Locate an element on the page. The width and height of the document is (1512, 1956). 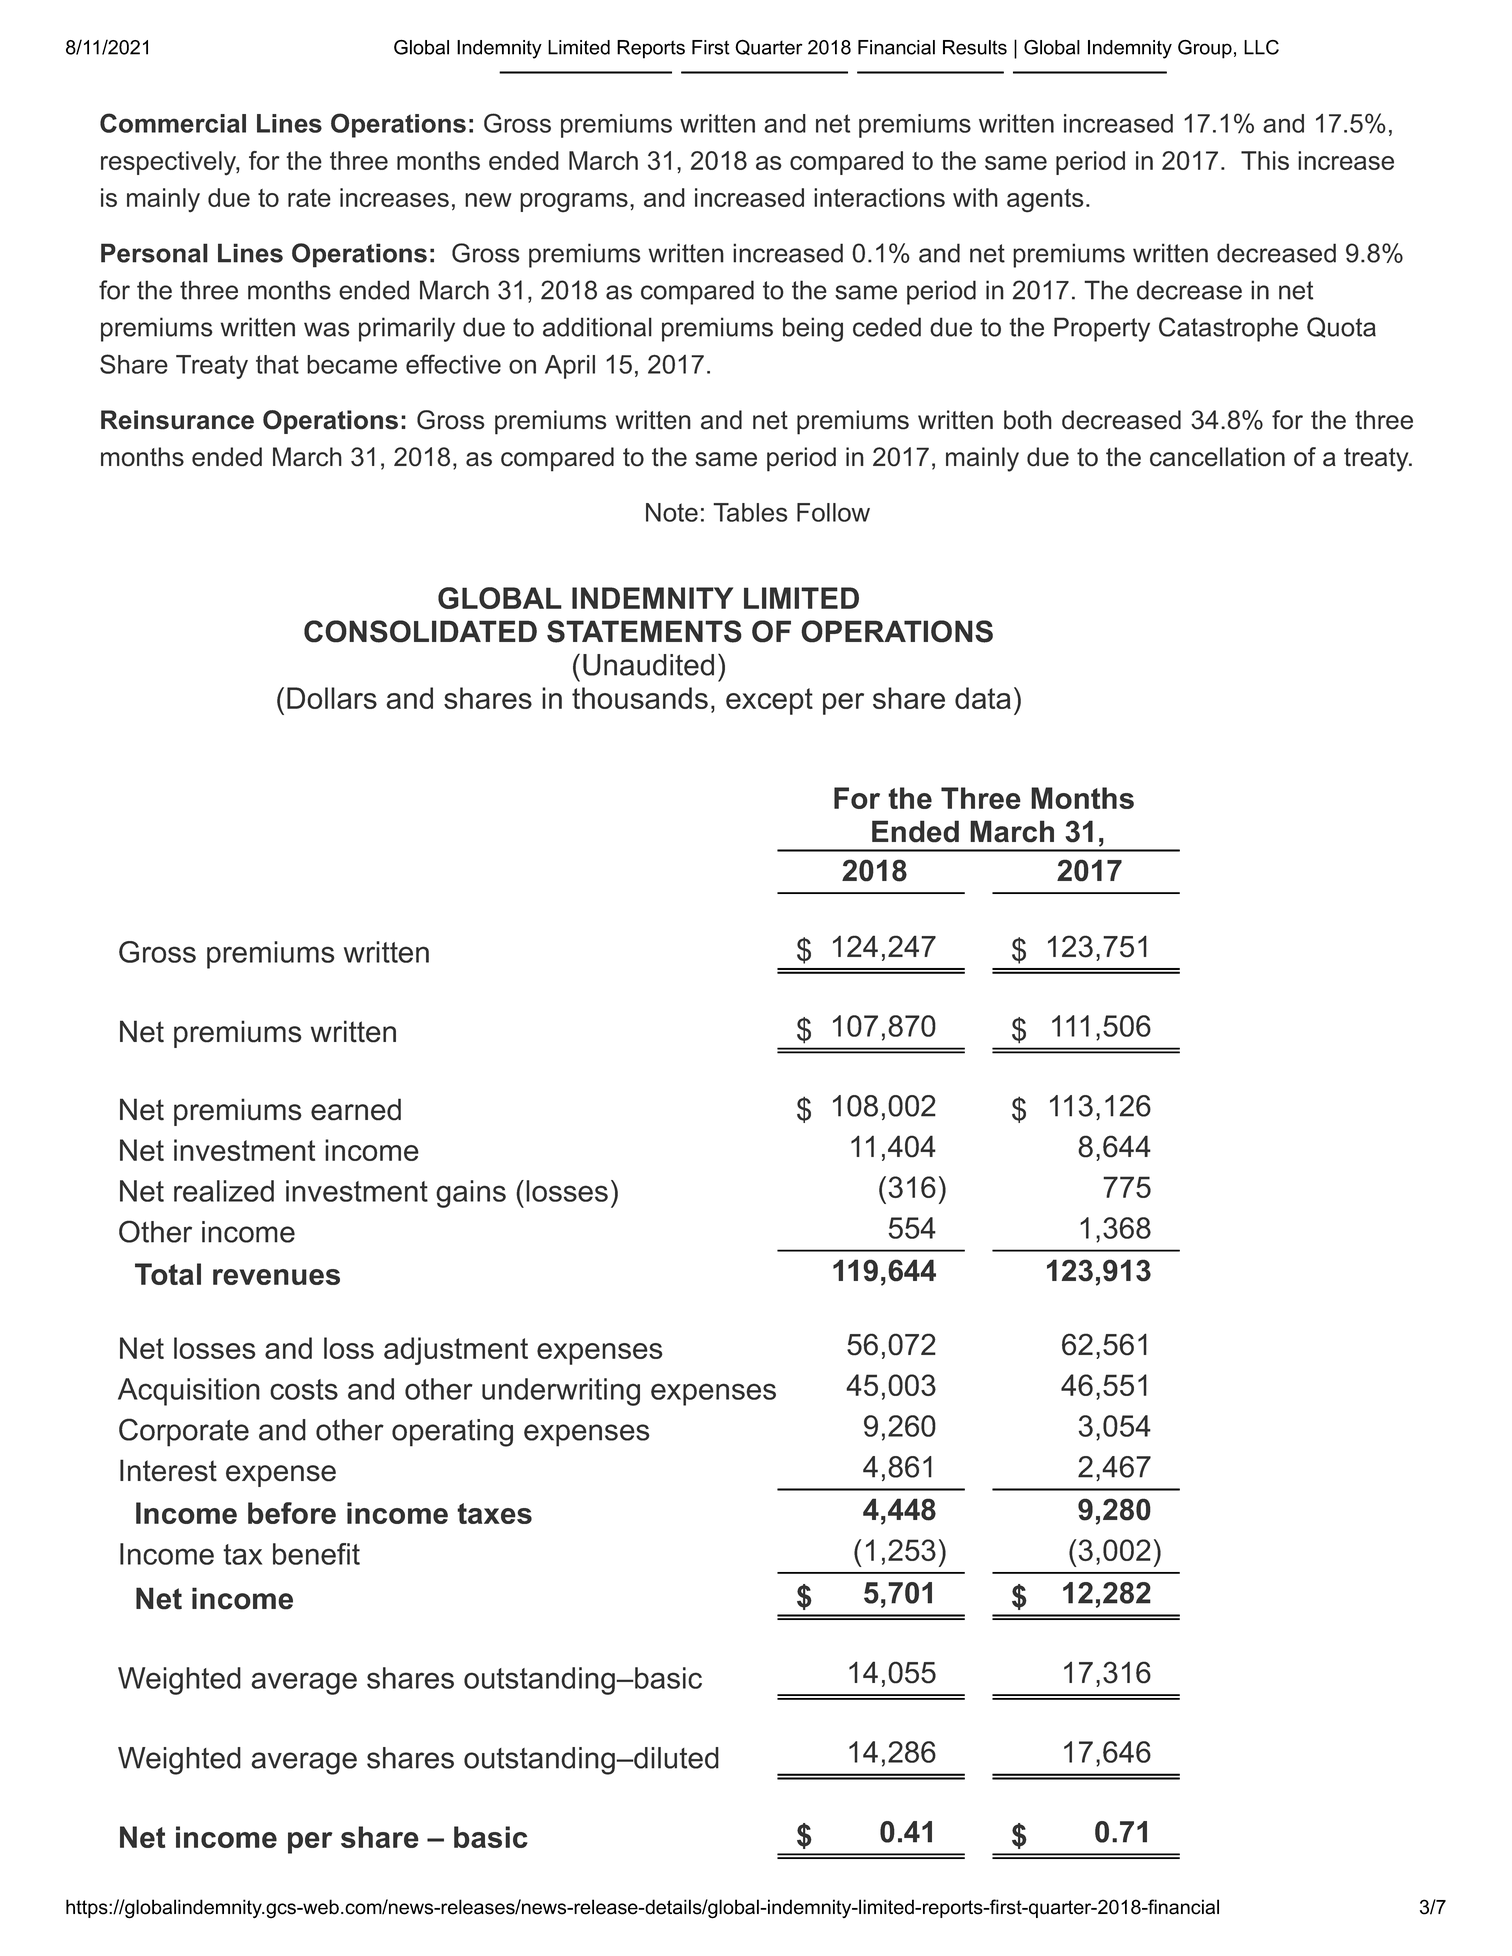
gains is located at coordinates (471, 1194).
